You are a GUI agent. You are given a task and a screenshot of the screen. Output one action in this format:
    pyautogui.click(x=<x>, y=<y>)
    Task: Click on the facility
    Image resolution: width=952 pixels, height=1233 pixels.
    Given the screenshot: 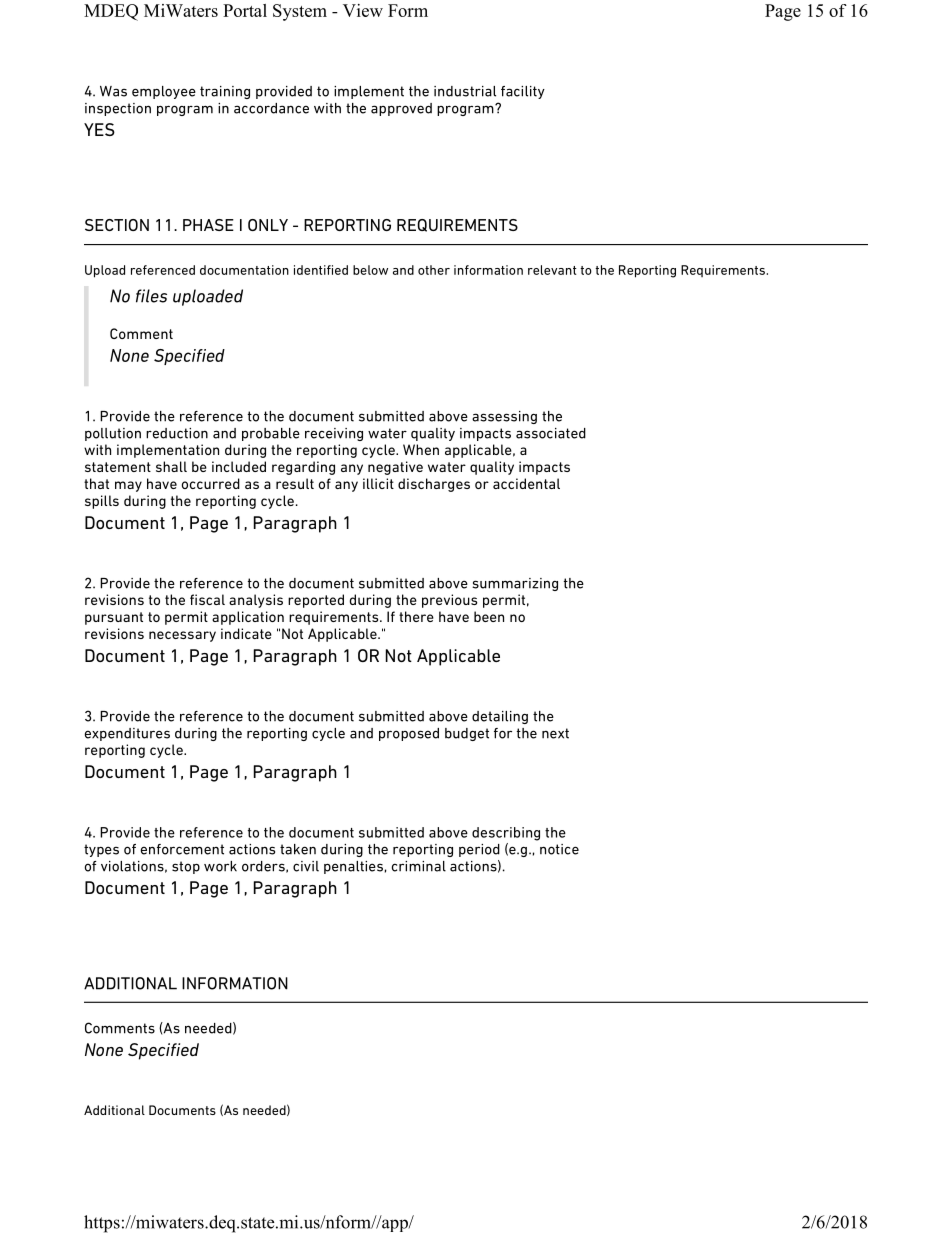 What is the action you would take?
    pyautogui.click(x=523, y=92)
